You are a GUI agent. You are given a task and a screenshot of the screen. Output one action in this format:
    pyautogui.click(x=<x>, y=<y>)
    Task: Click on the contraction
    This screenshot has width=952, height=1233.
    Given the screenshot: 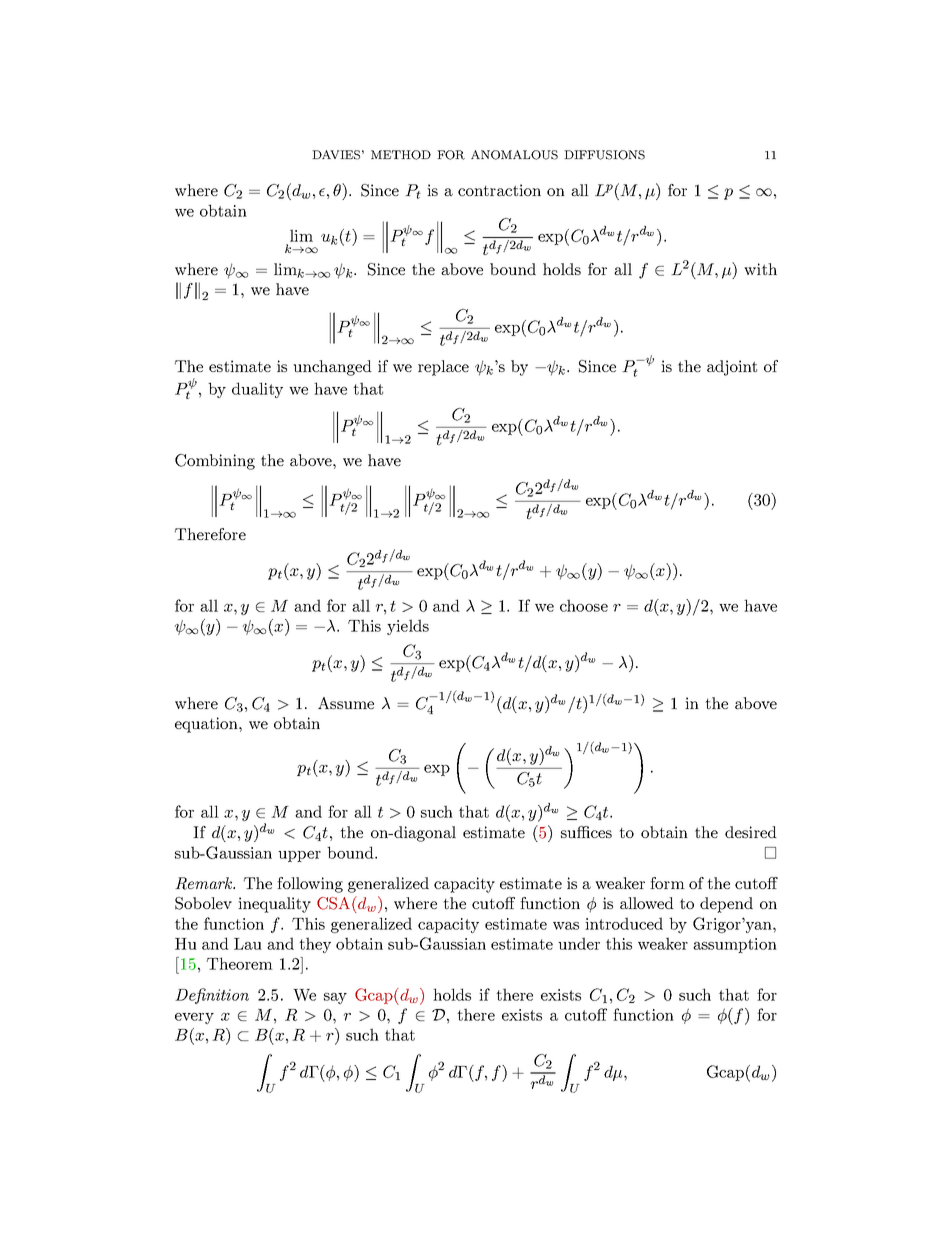 What is the action you would take?
    pyautogui.click(x=499, y=190)
